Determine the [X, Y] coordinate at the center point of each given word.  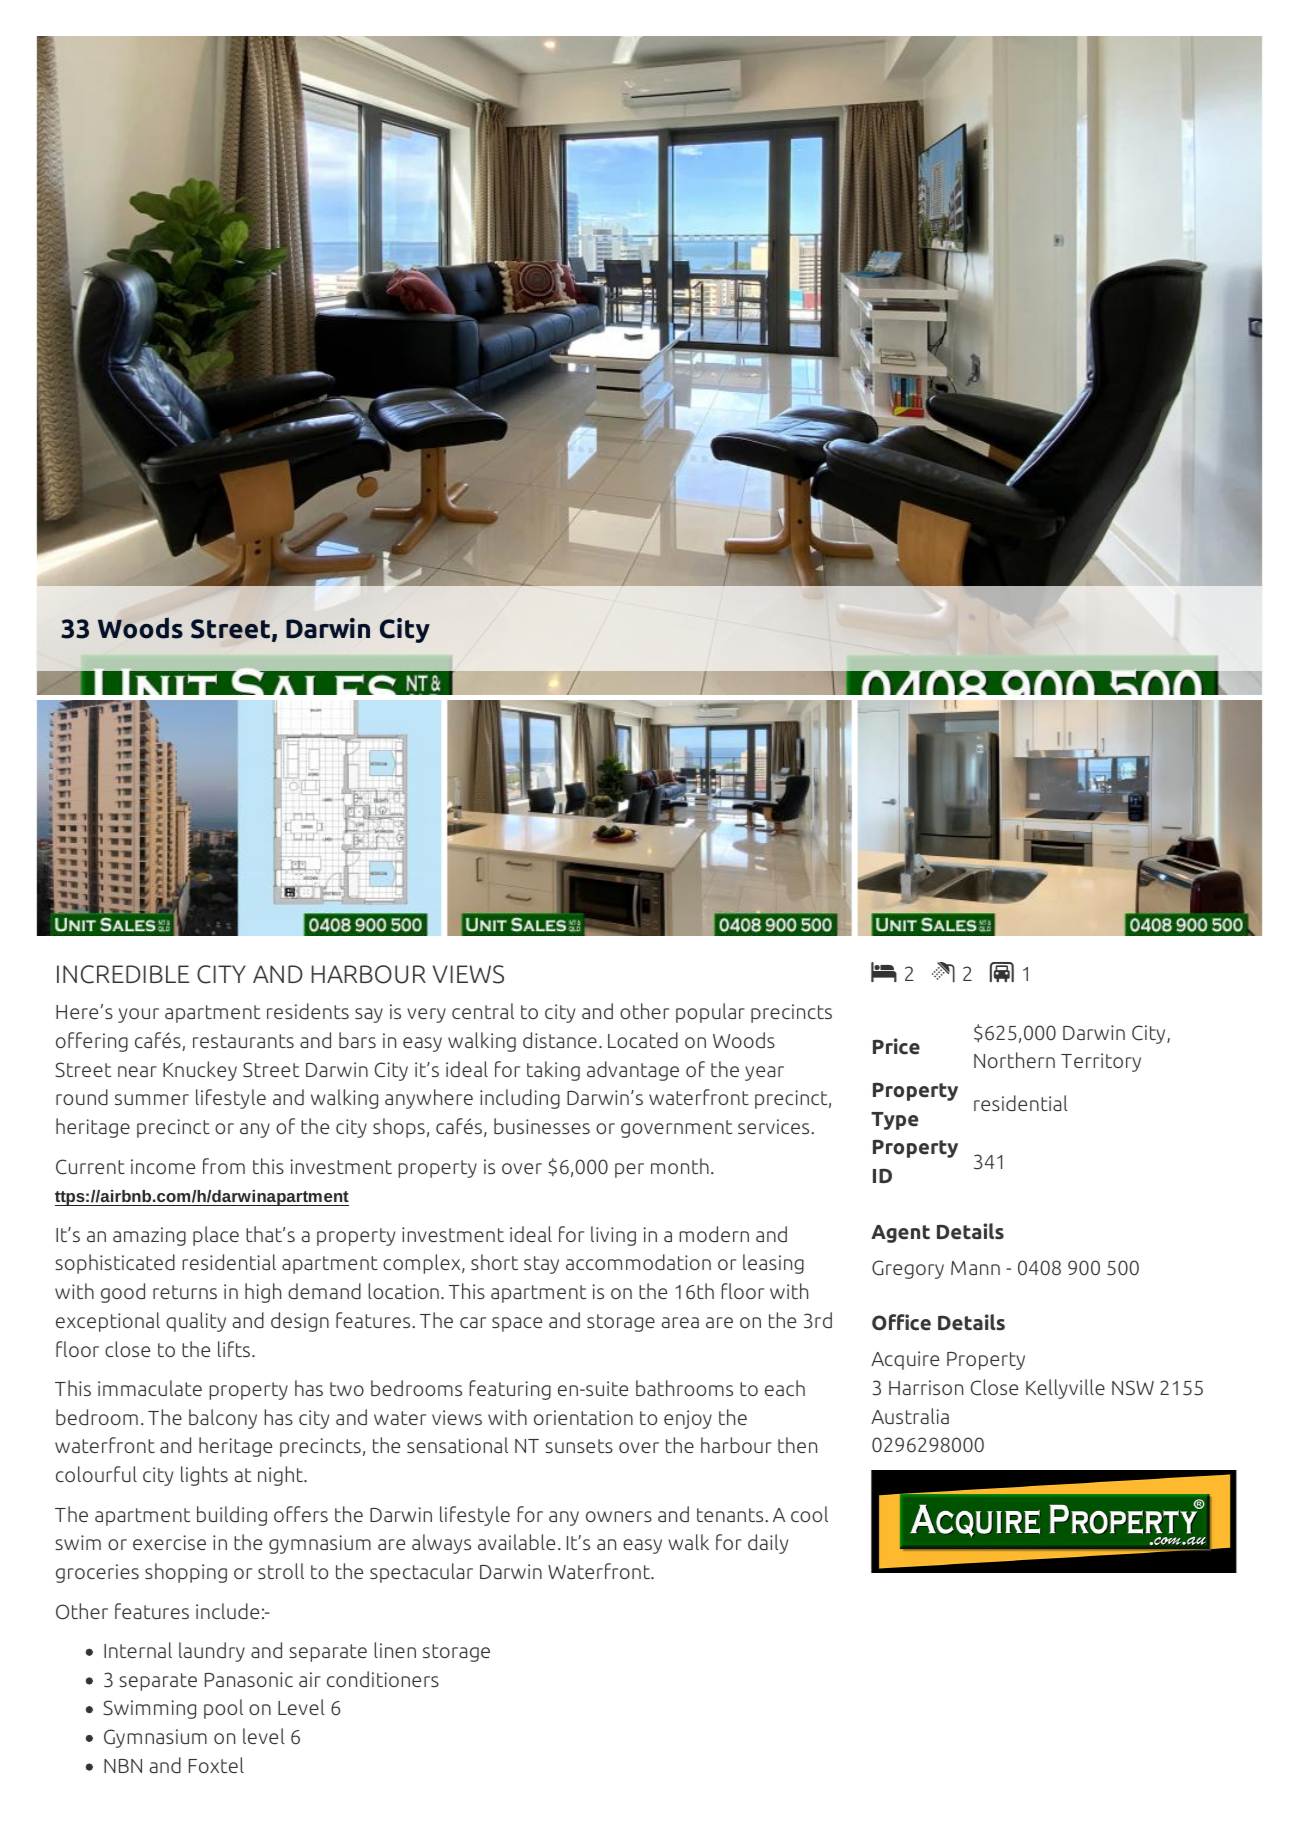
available [516, 1542]
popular [710, 1013]
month [680, 1166]
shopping [186, 1573]
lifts [234, 1349]
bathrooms [684, 1388]
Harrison [926, 1387]
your [138, 1015]
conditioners [383, 1679]
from [224, 1166]
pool [223, 1709]
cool [809, 1514]
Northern [1014, 1060]
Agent [900, 1234]
